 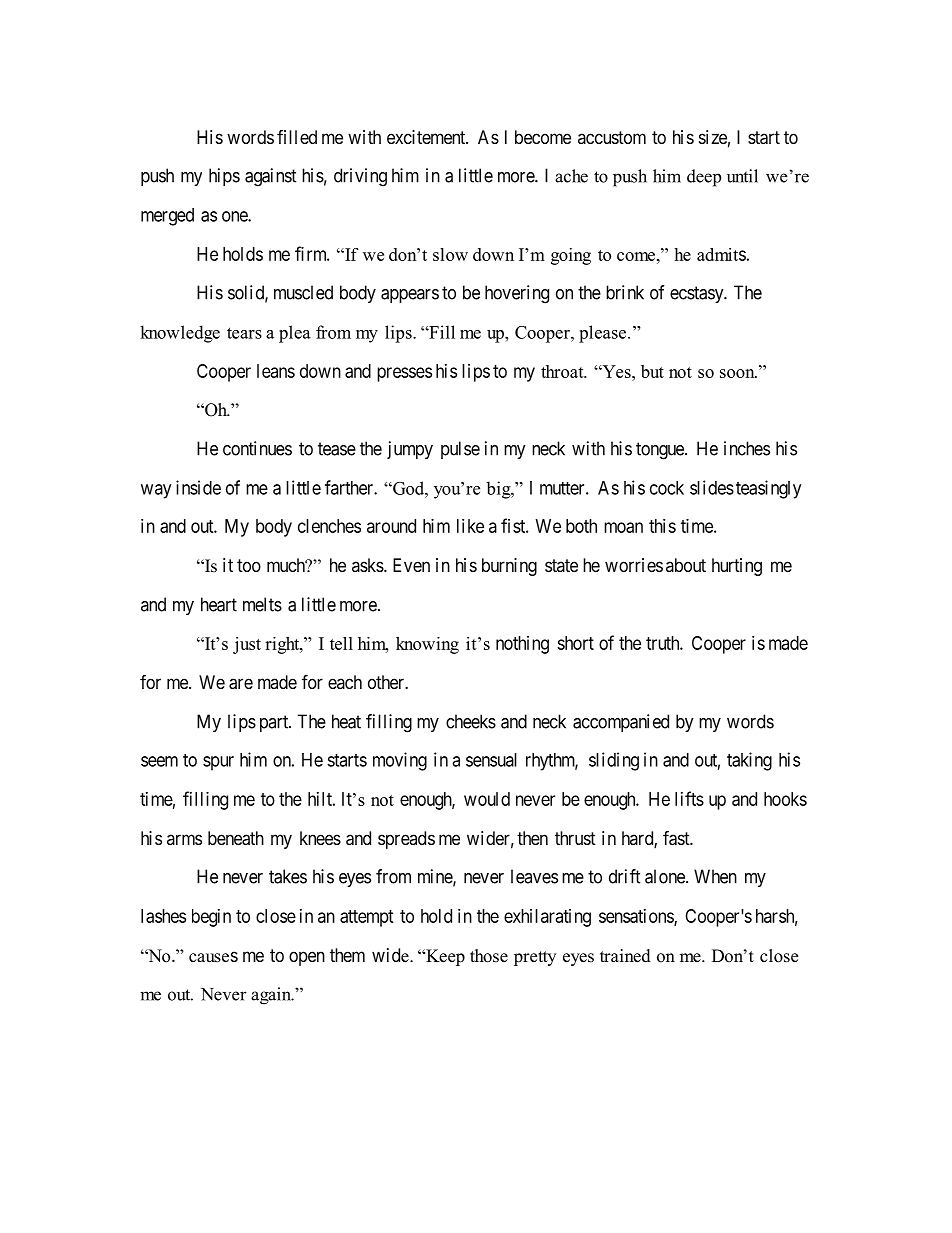 I want to click on those, so click(x=489, y=956).
